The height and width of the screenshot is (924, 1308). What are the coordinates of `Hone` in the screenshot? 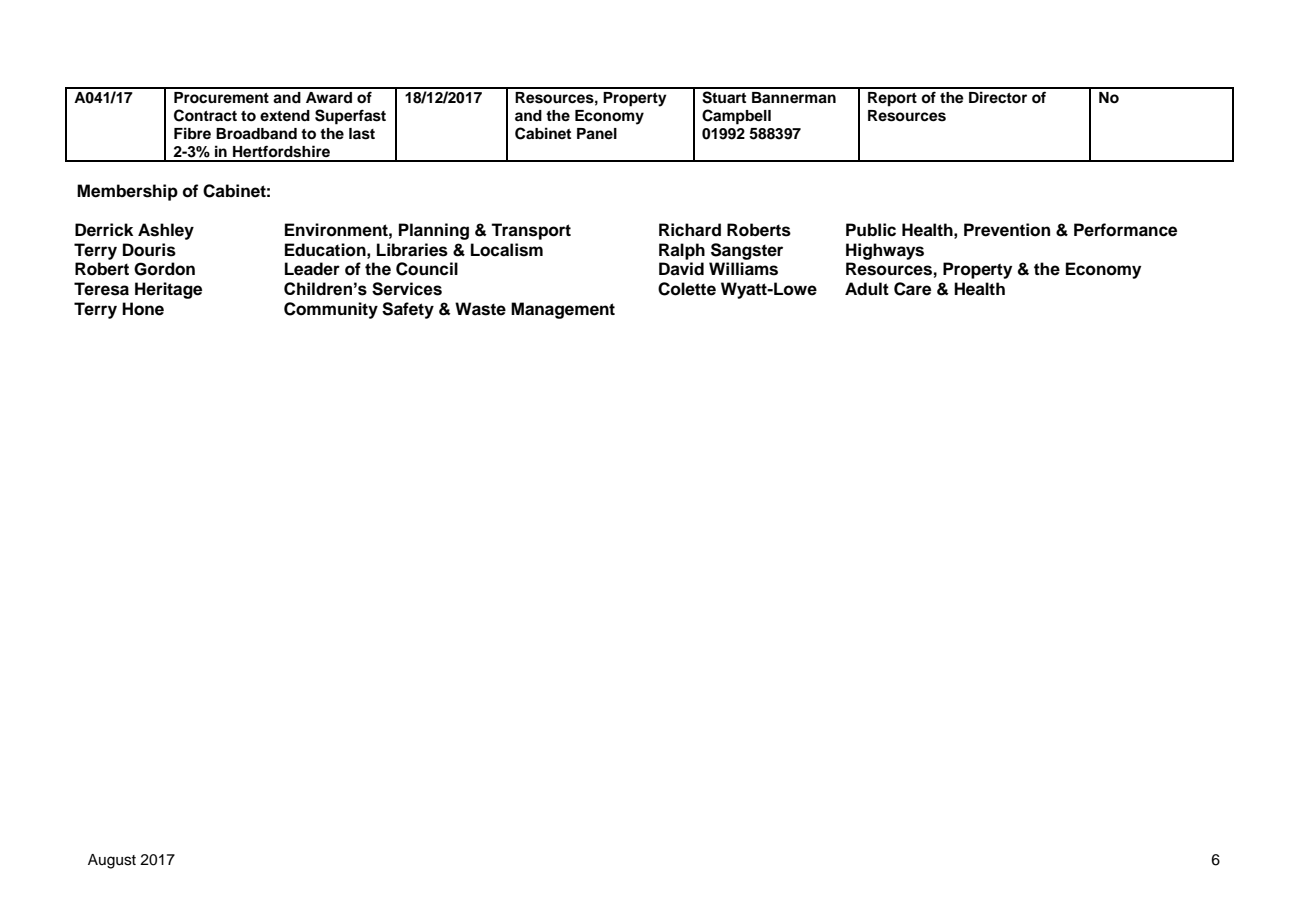 It's located at (143, 309).
